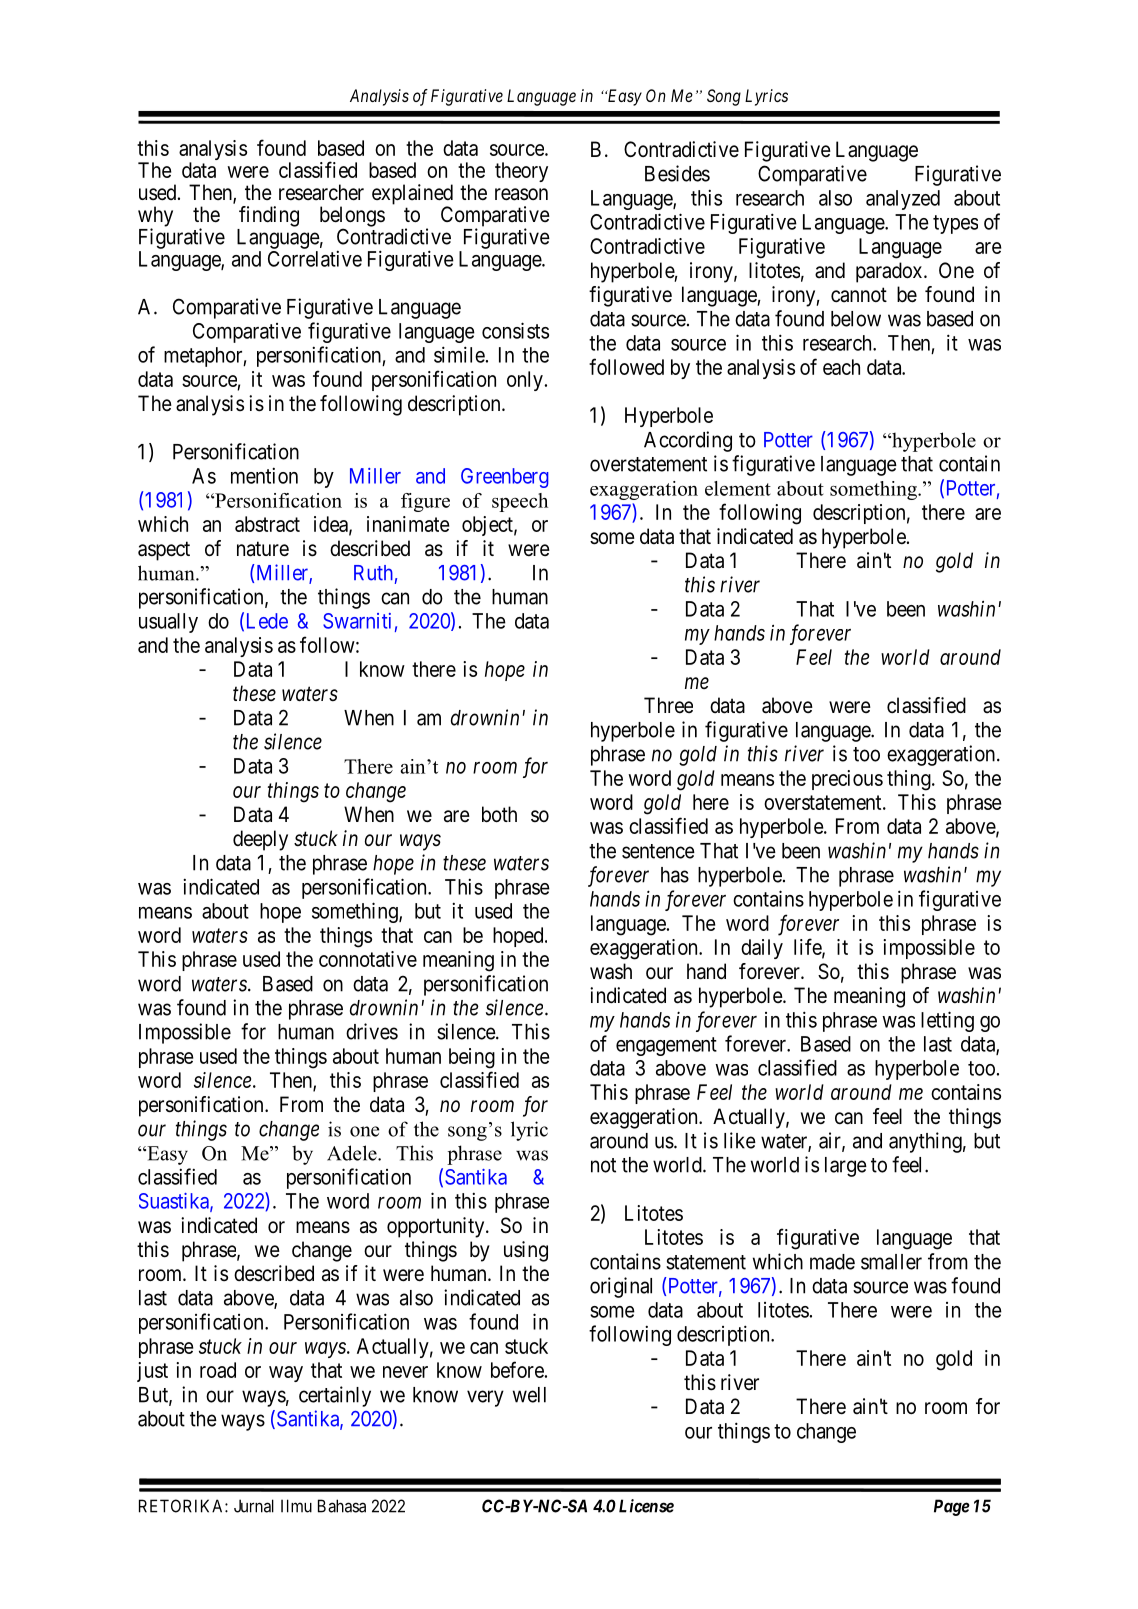  I want to click on Page, so click(952, 1507).
